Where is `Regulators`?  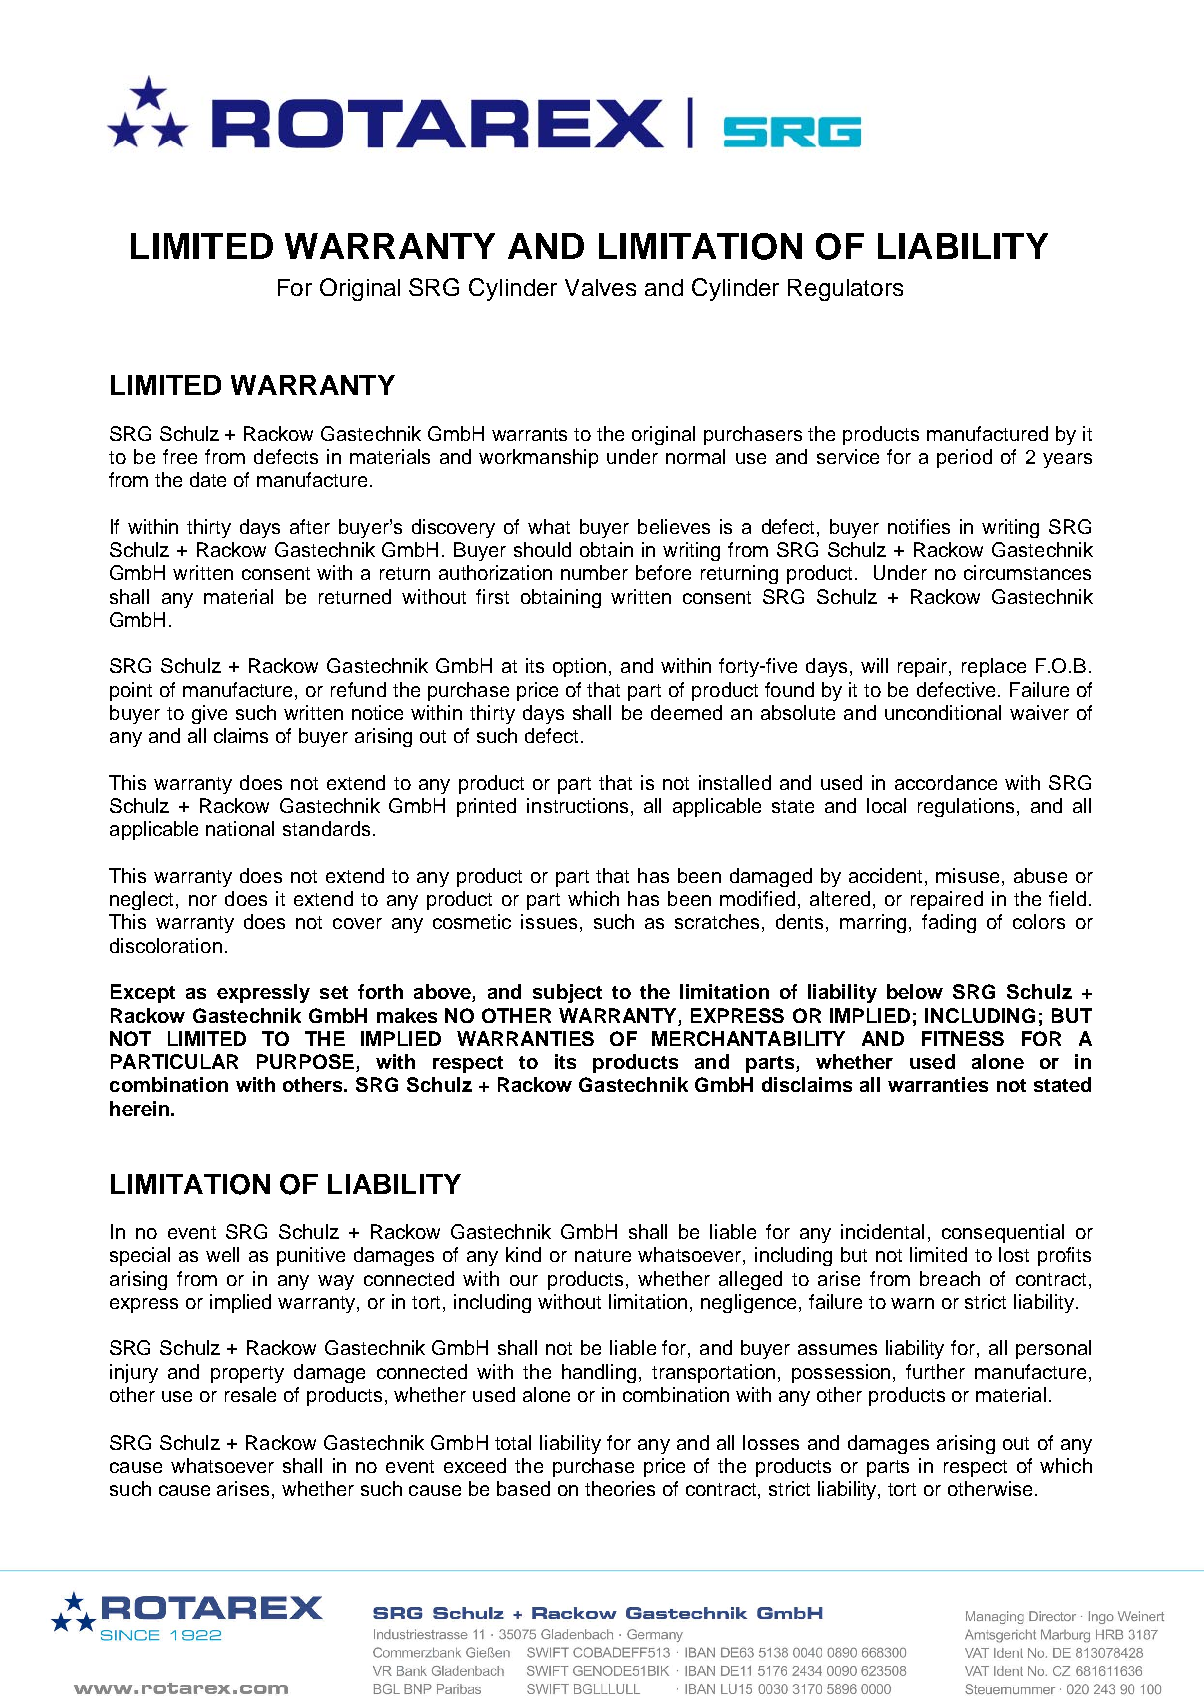
Regulators is located at coordinates (845, 290).
